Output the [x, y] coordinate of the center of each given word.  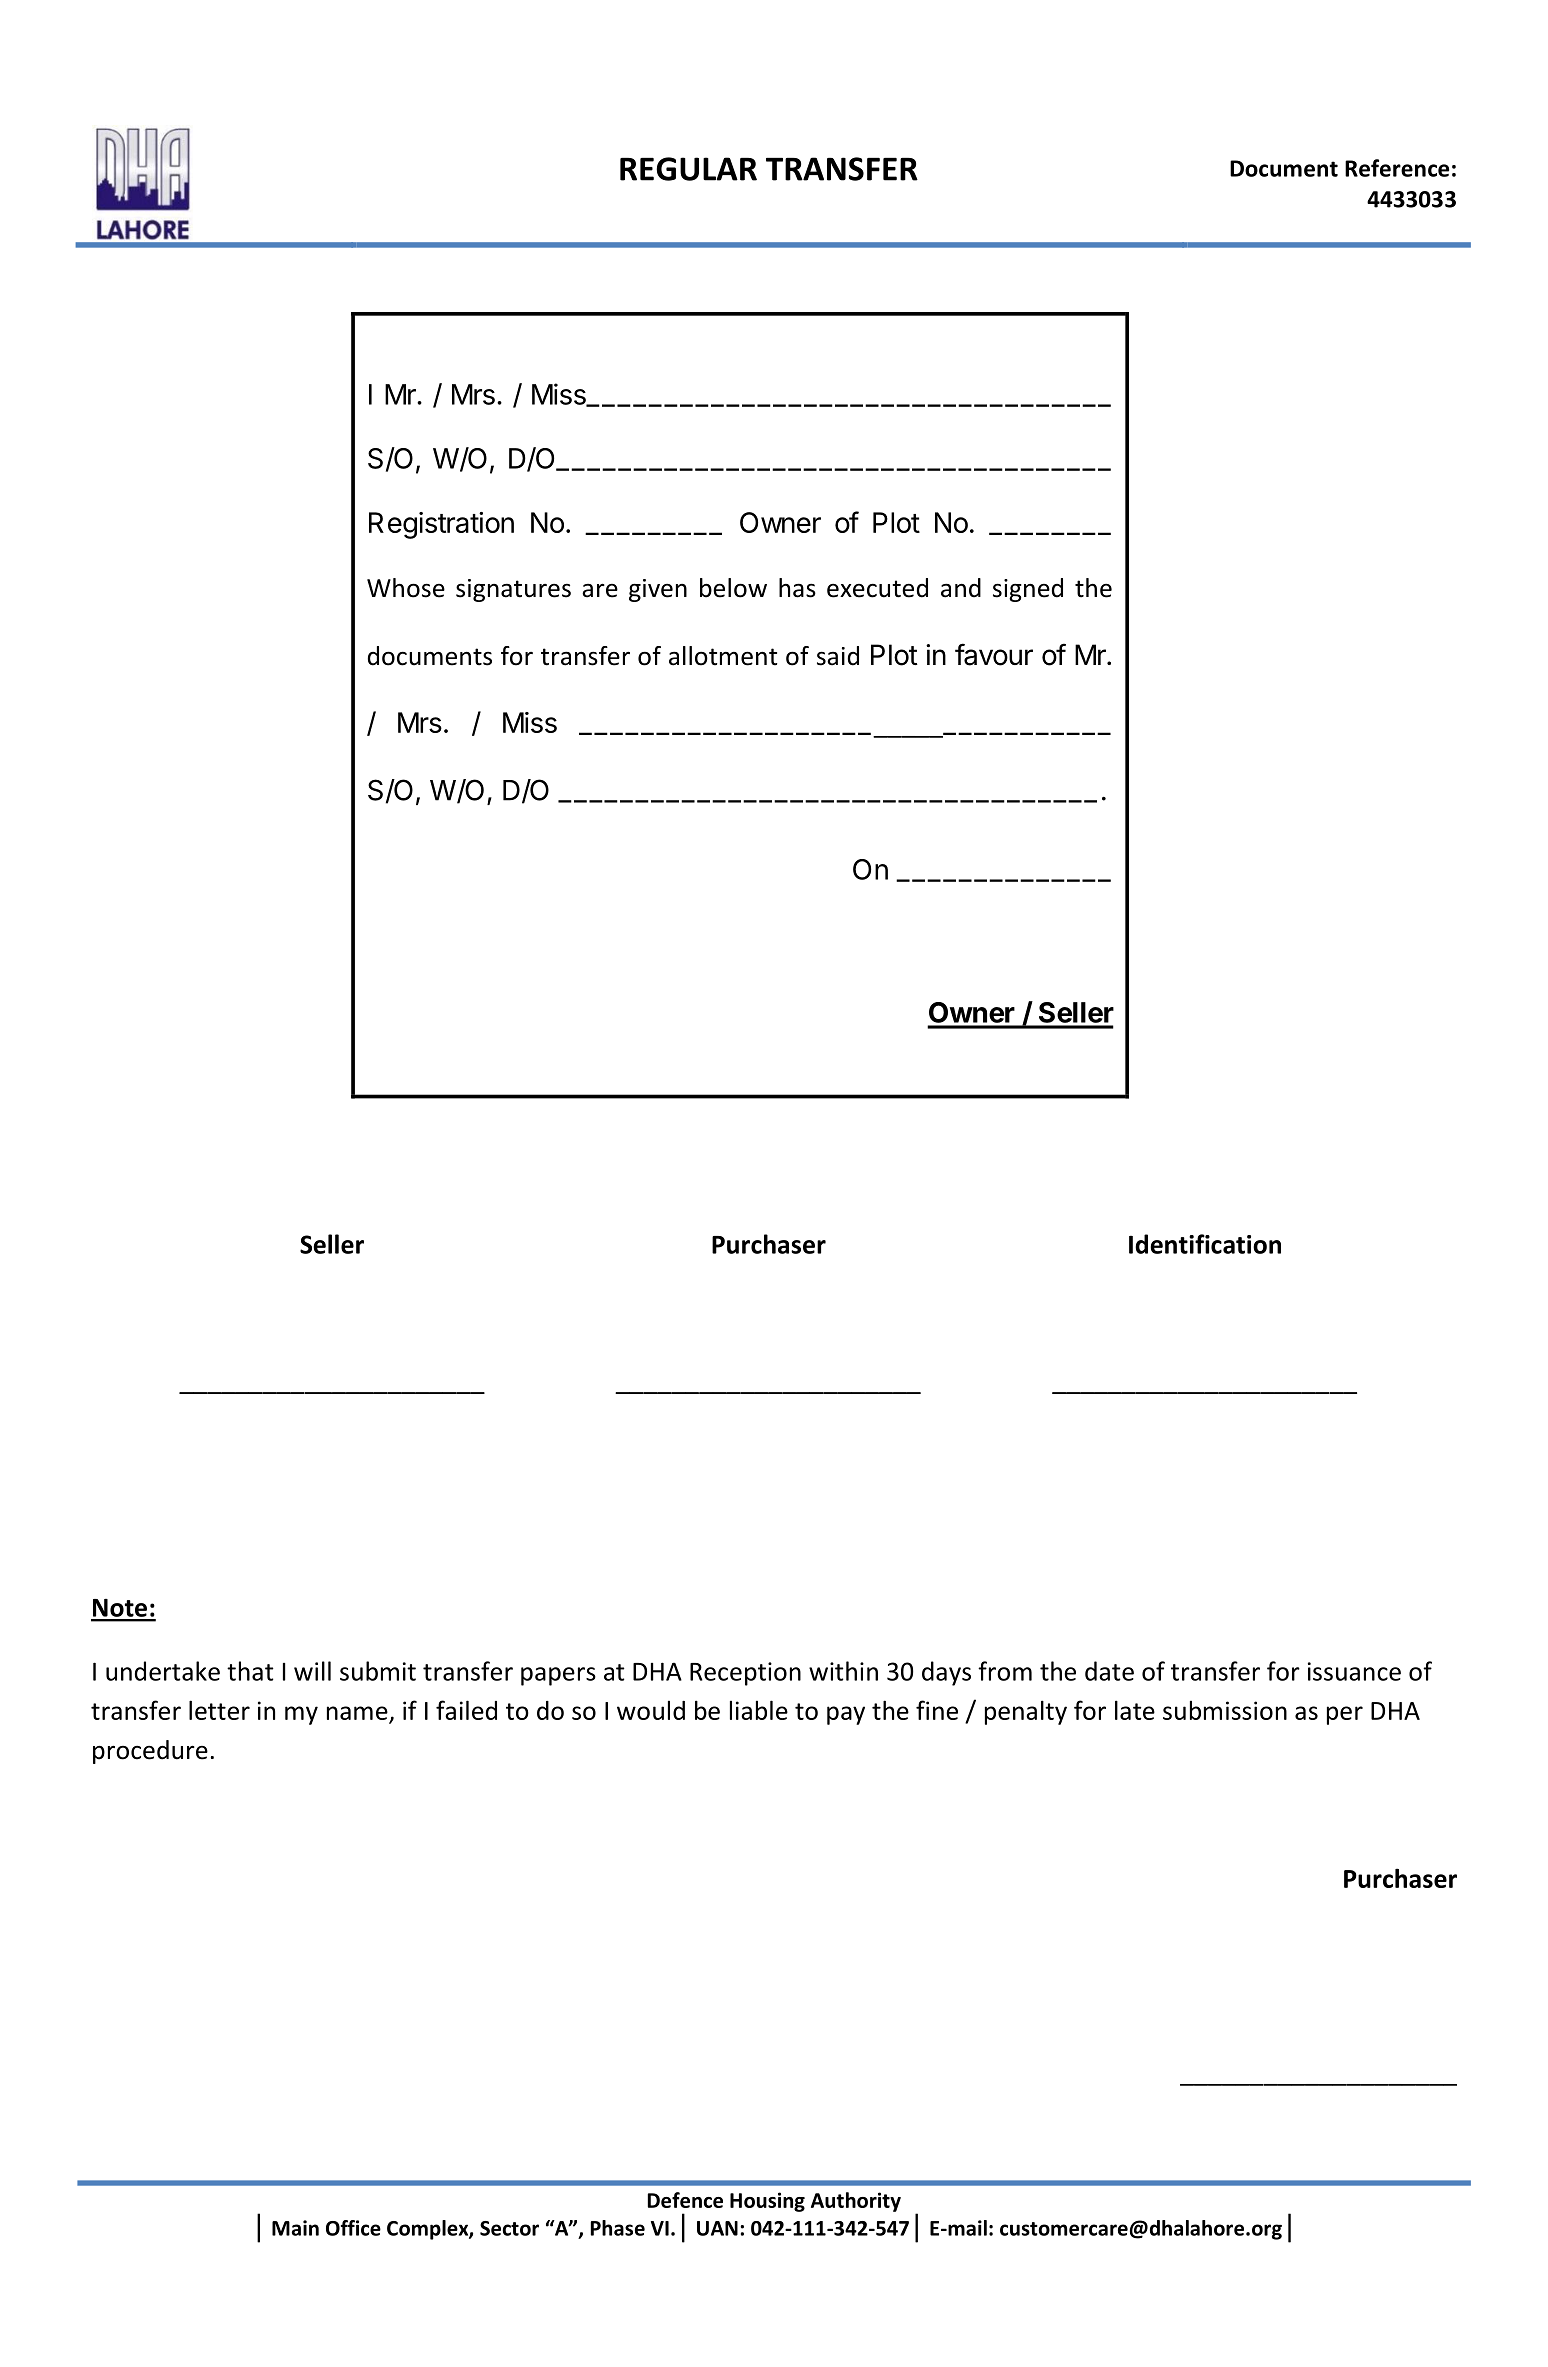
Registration [441, 525]
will [312, 1671]
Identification [1205, 1244]
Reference [1397, 168]
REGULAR [688, 169]
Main [295, 2228]
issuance [1354, 1671]
